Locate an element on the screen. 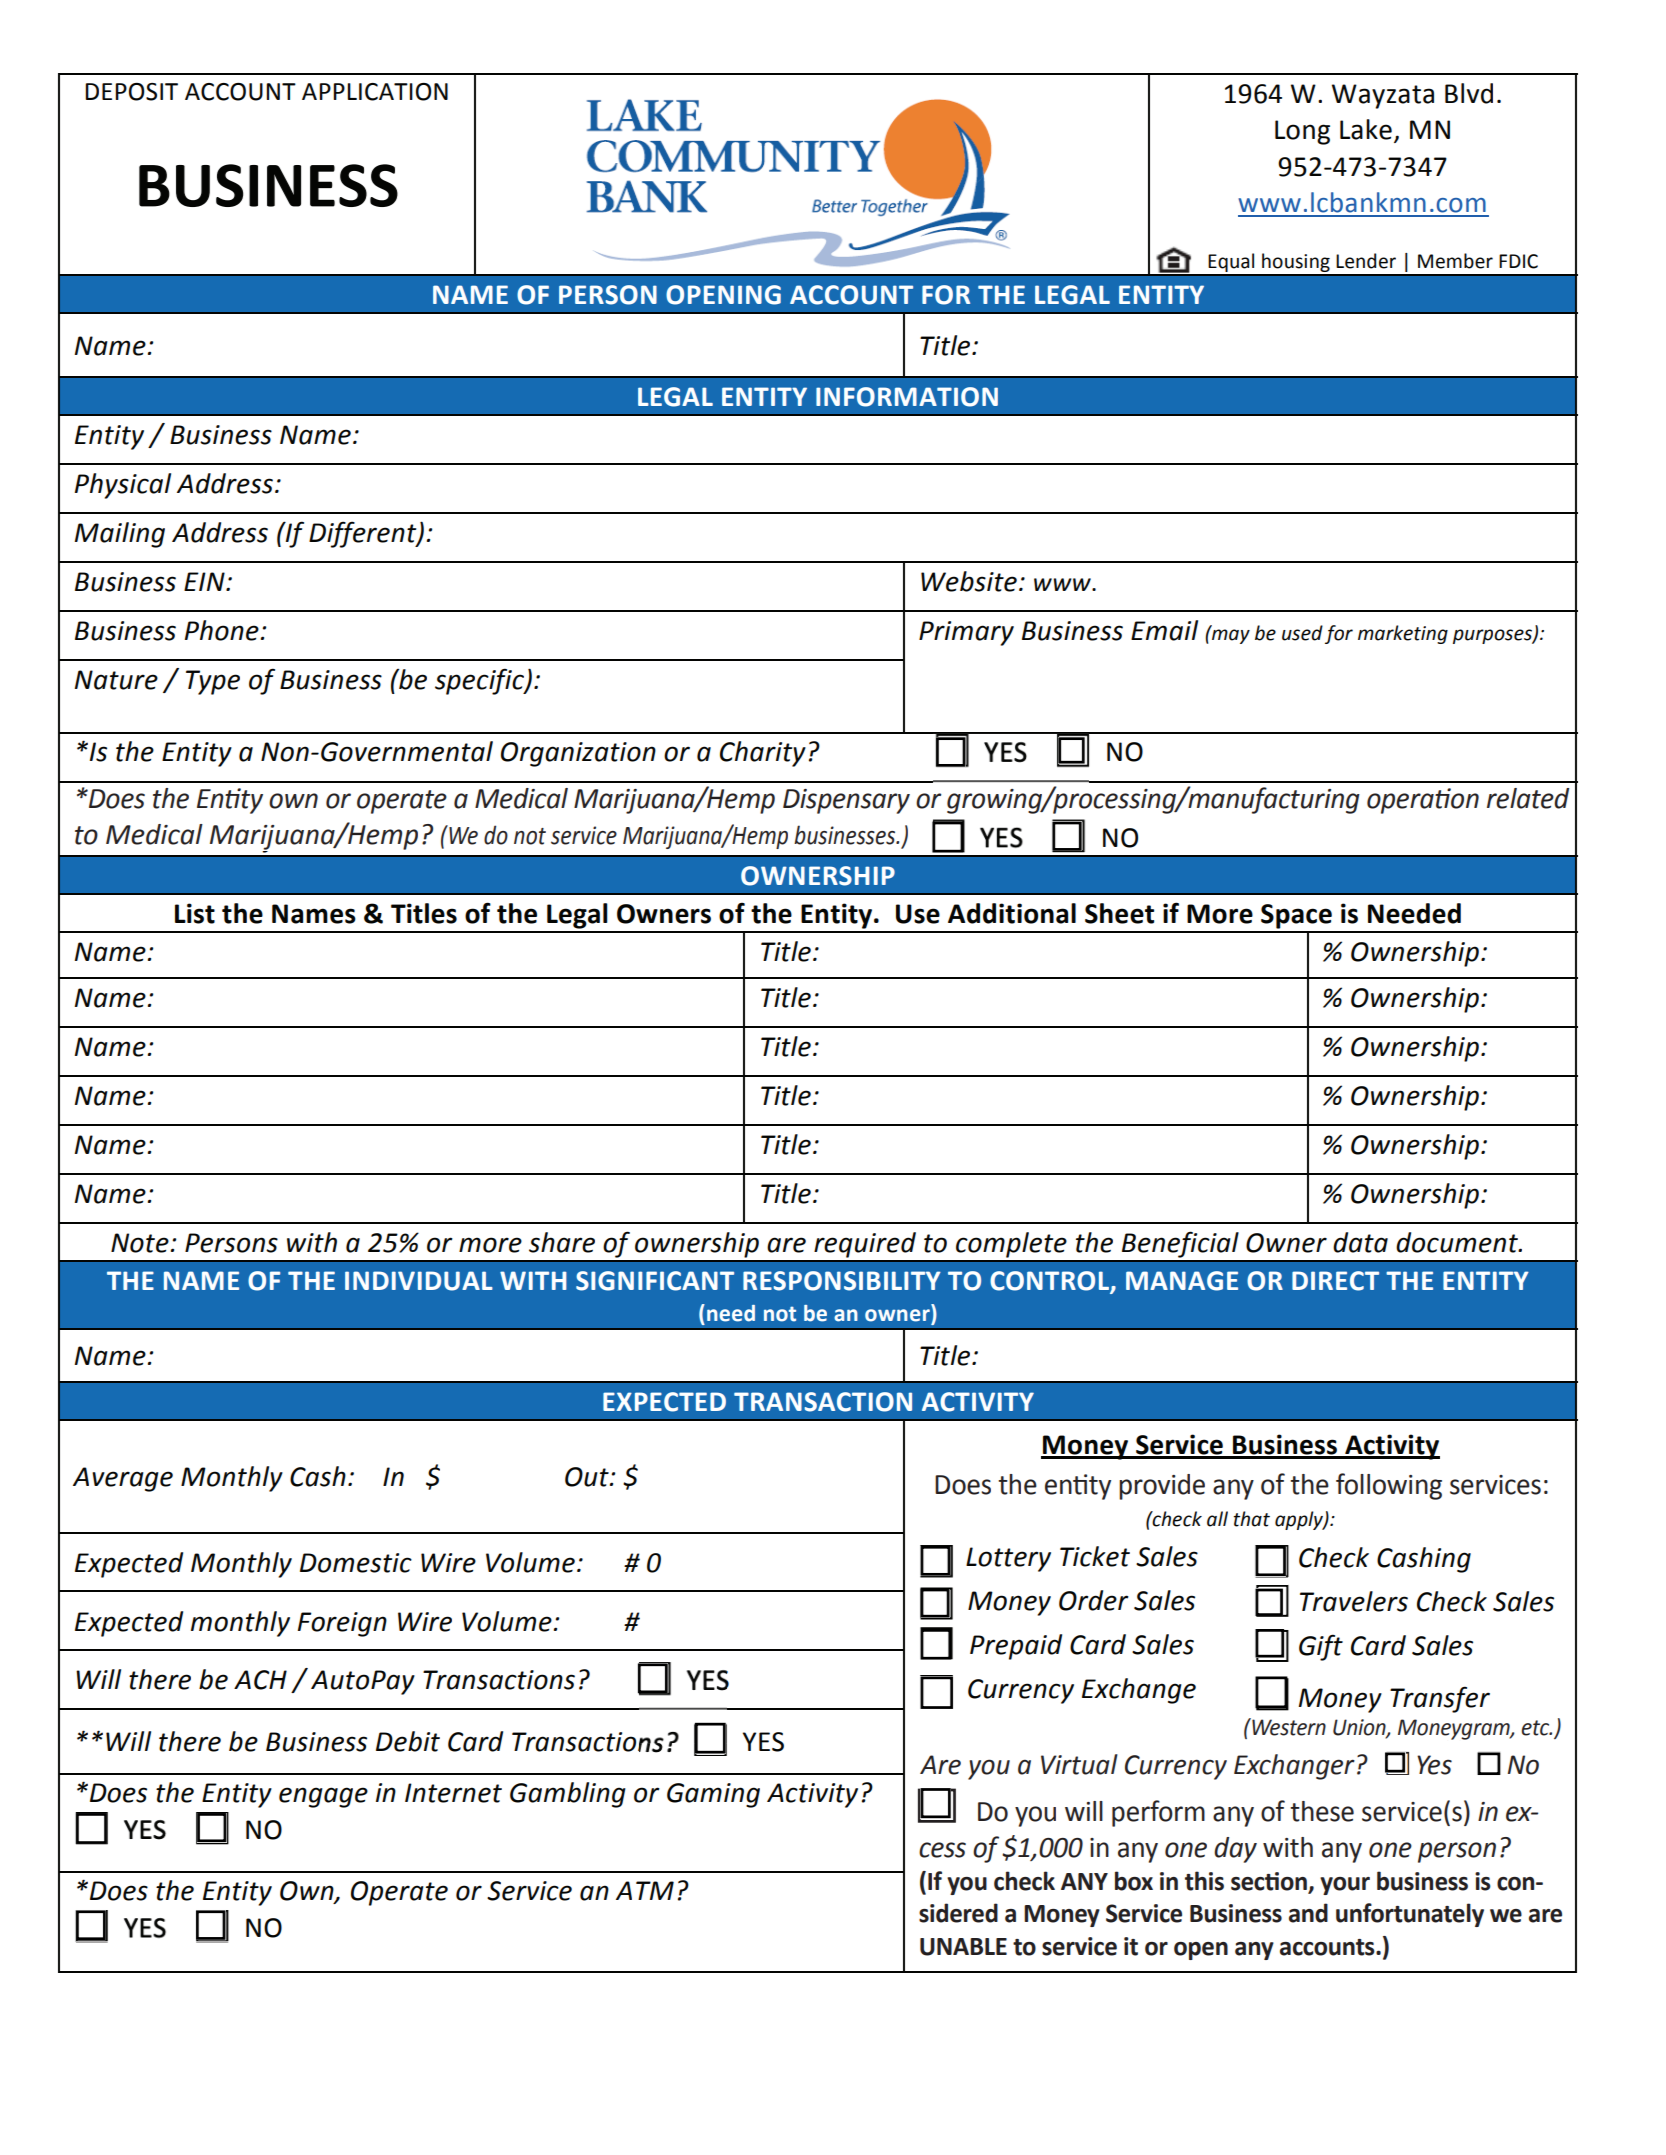  related is located at coordinates (1528, 798).
